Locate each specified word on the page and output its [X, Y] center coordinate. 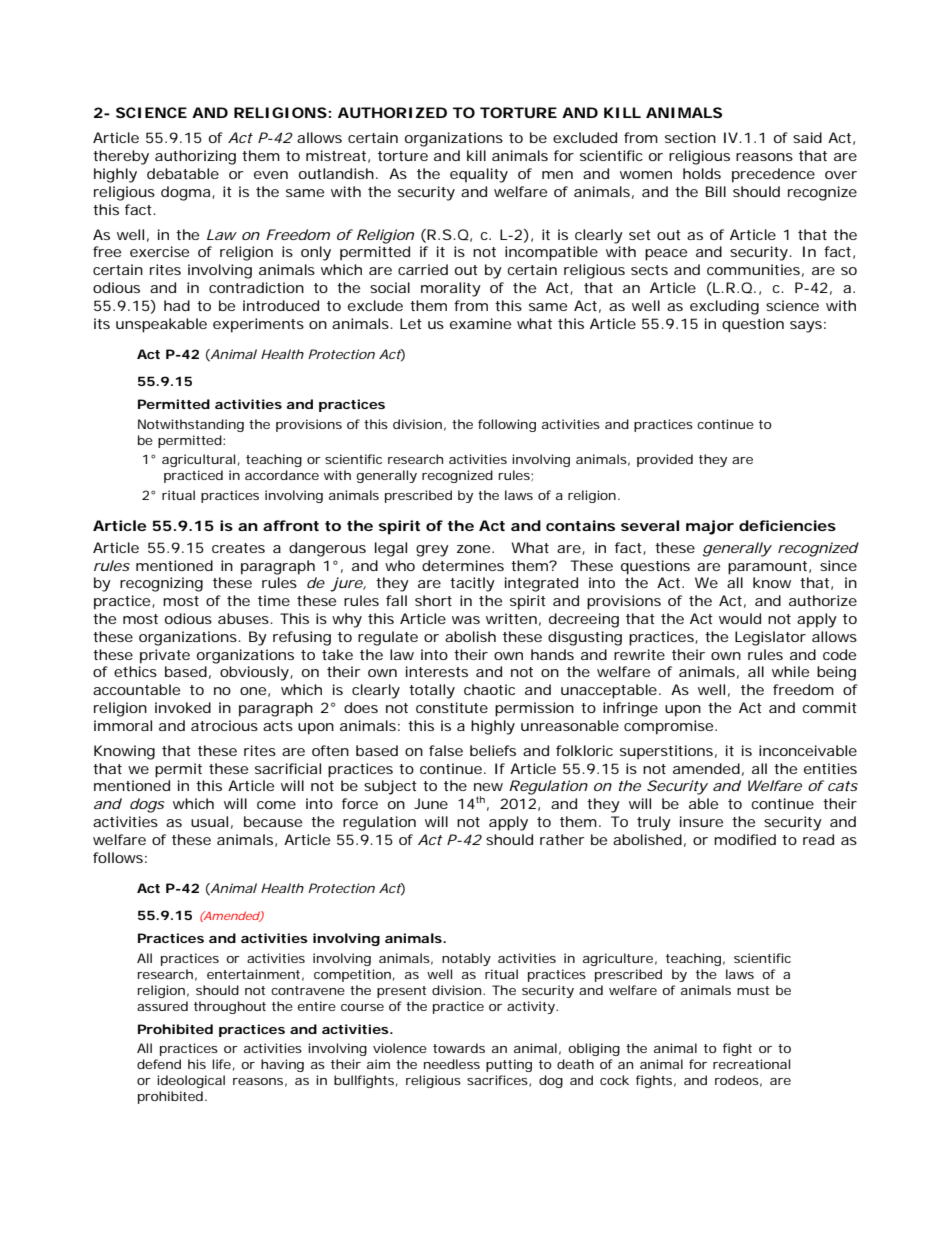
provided [665, 460]
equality [479, 175]
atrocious [224, 725]
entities [830, 768]
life [221, 1064]
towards [459, 1048]
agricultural [198, 460]
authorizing [195, 157]
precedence [773, 175]
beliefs [493, 750]
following [507, 425]
